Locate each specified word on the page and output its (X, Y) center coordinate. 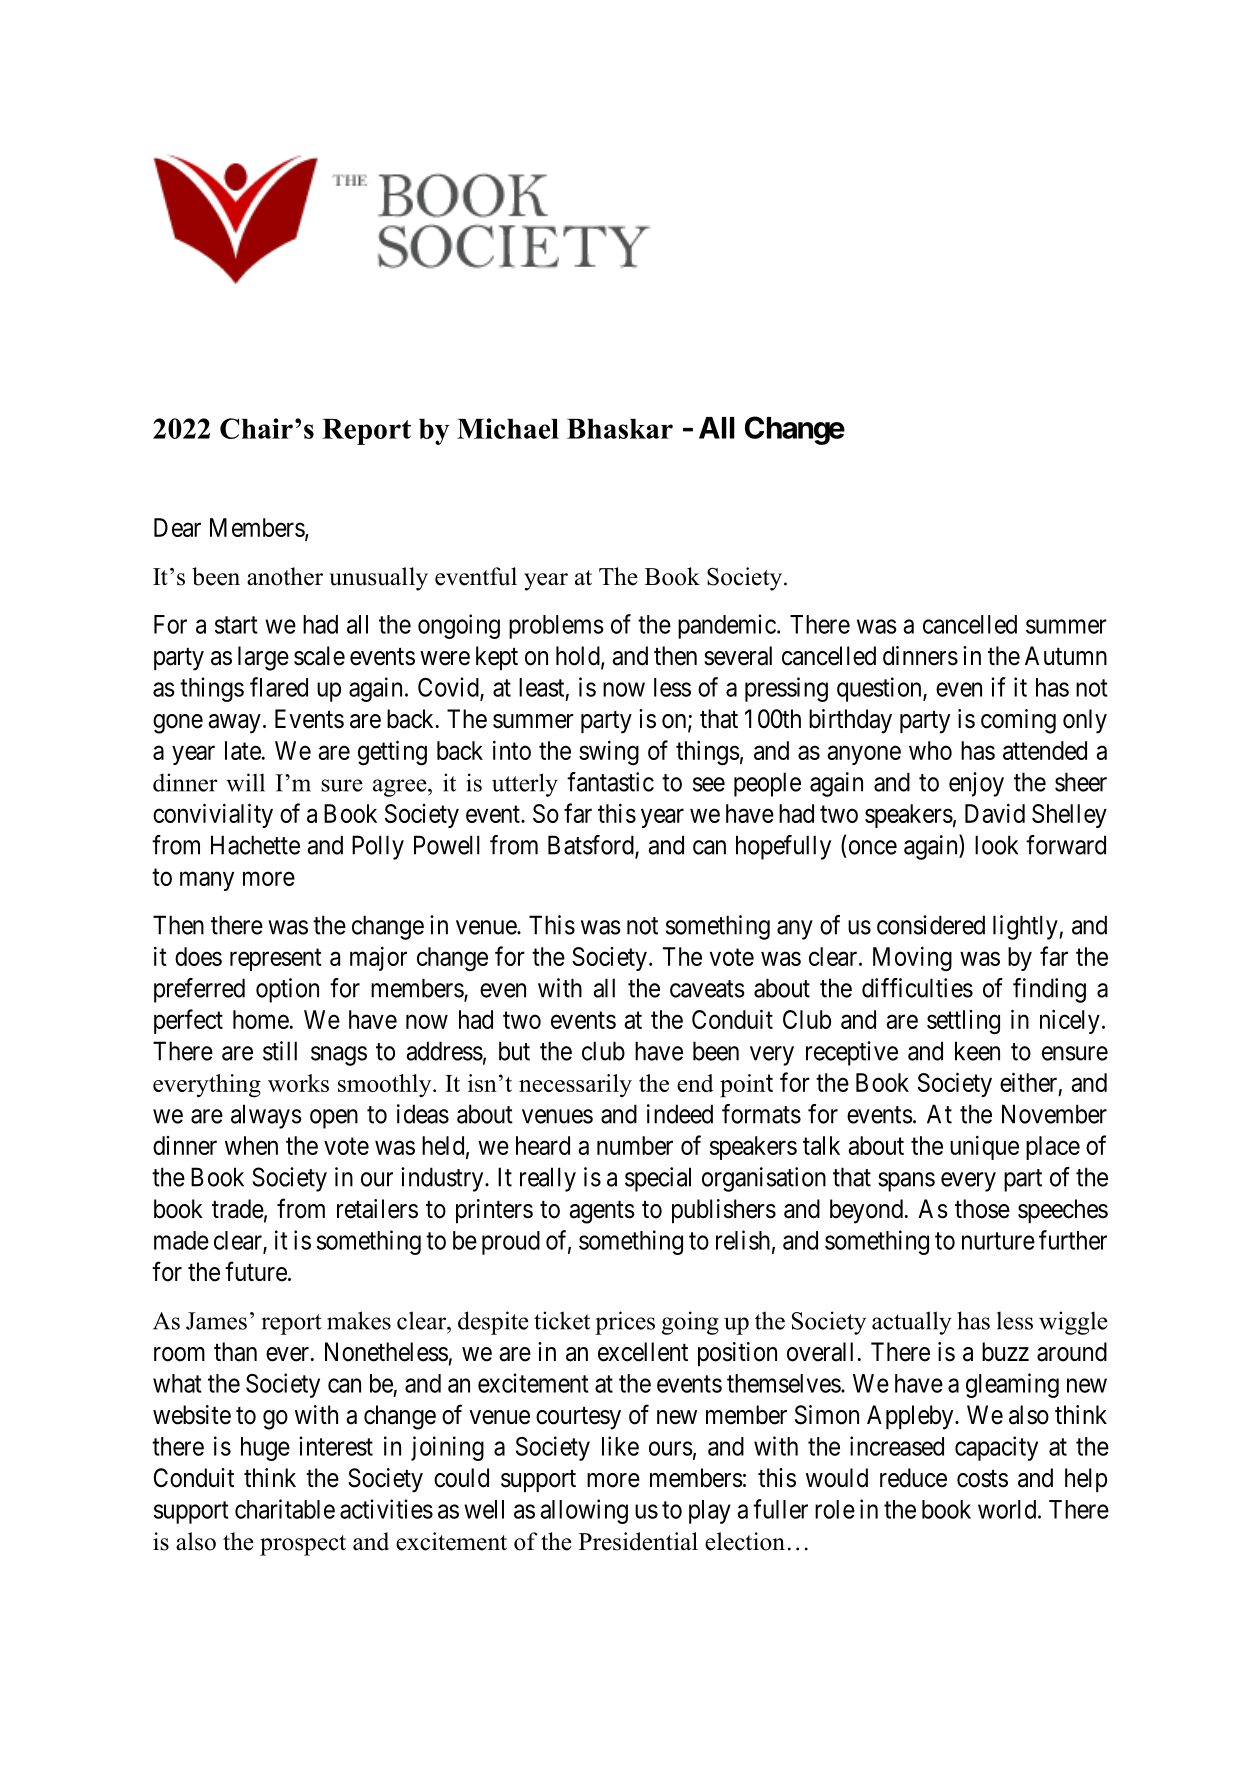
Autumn (1066, 655)
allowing (584, 1511)
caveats (707, 989)
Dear (177, 527)
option (287, 990)
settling (963, 1022)
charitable (285, 1509)
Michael (508, 428)
